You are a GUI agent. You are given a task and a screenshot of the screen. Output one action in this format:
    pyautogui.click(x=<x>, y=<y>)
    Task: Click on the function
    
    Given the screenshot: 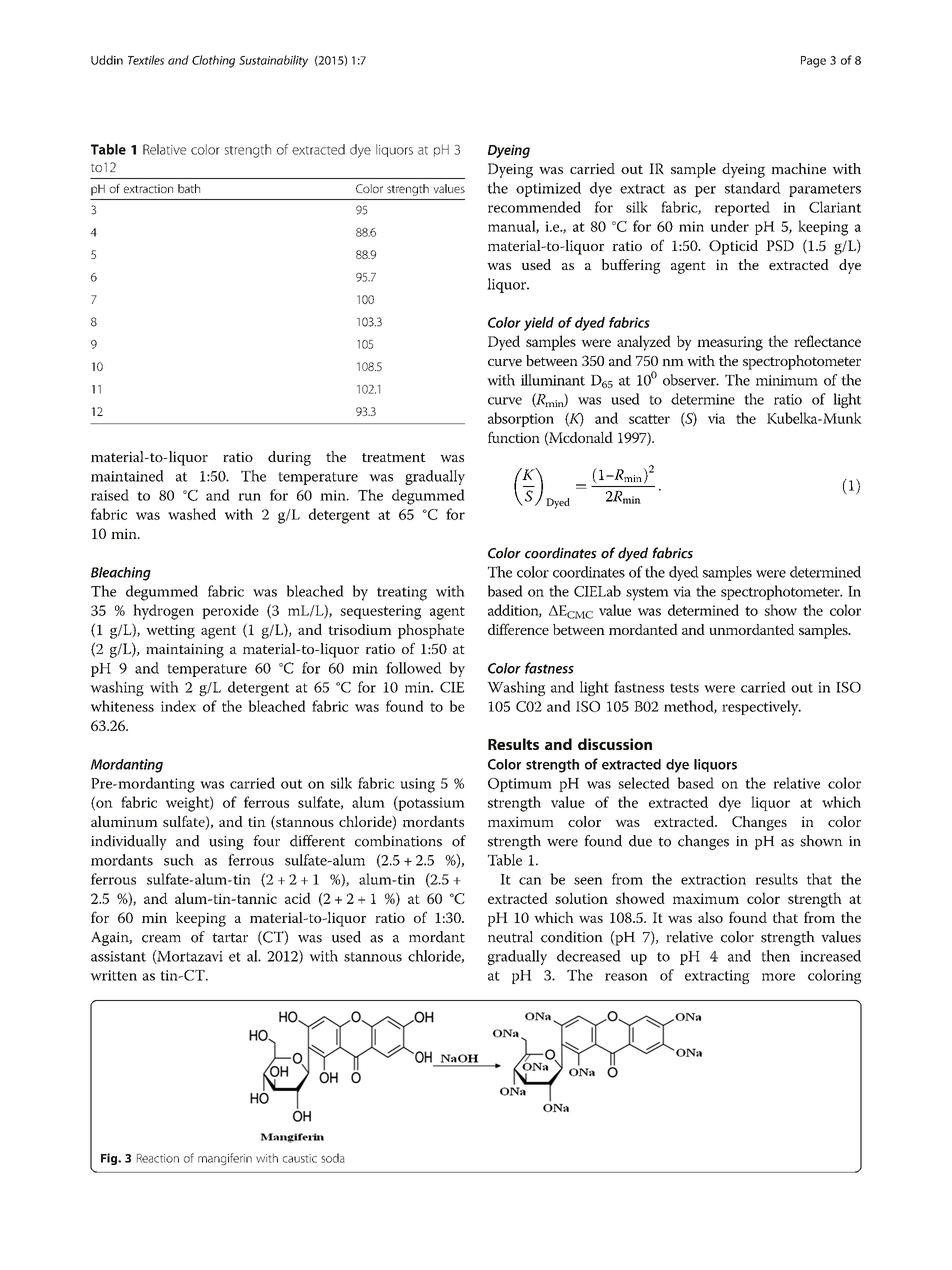 What is the action you would take?
    pyautogui.click(x=514, y=437)
